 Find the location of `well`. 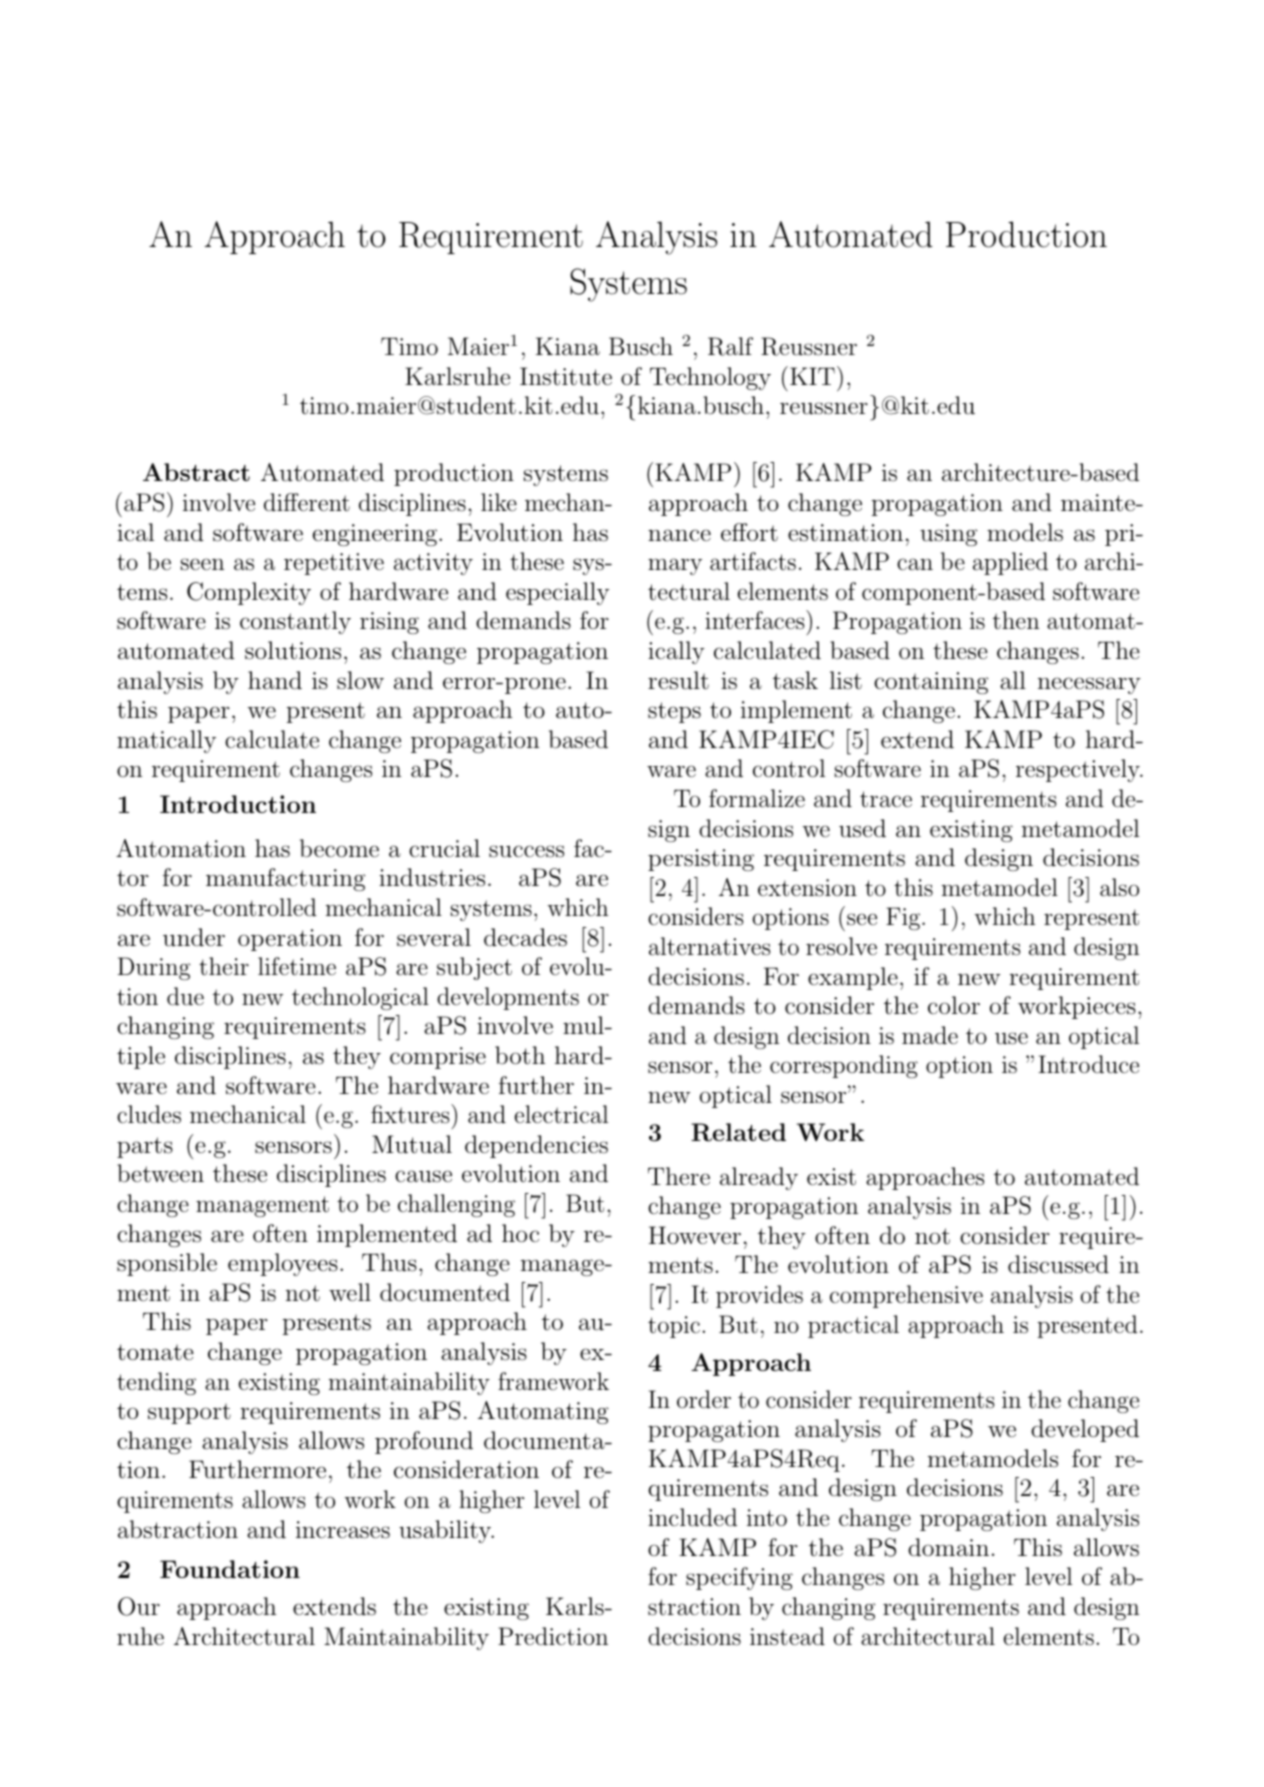

well is located at coordinates (350, 1292).
